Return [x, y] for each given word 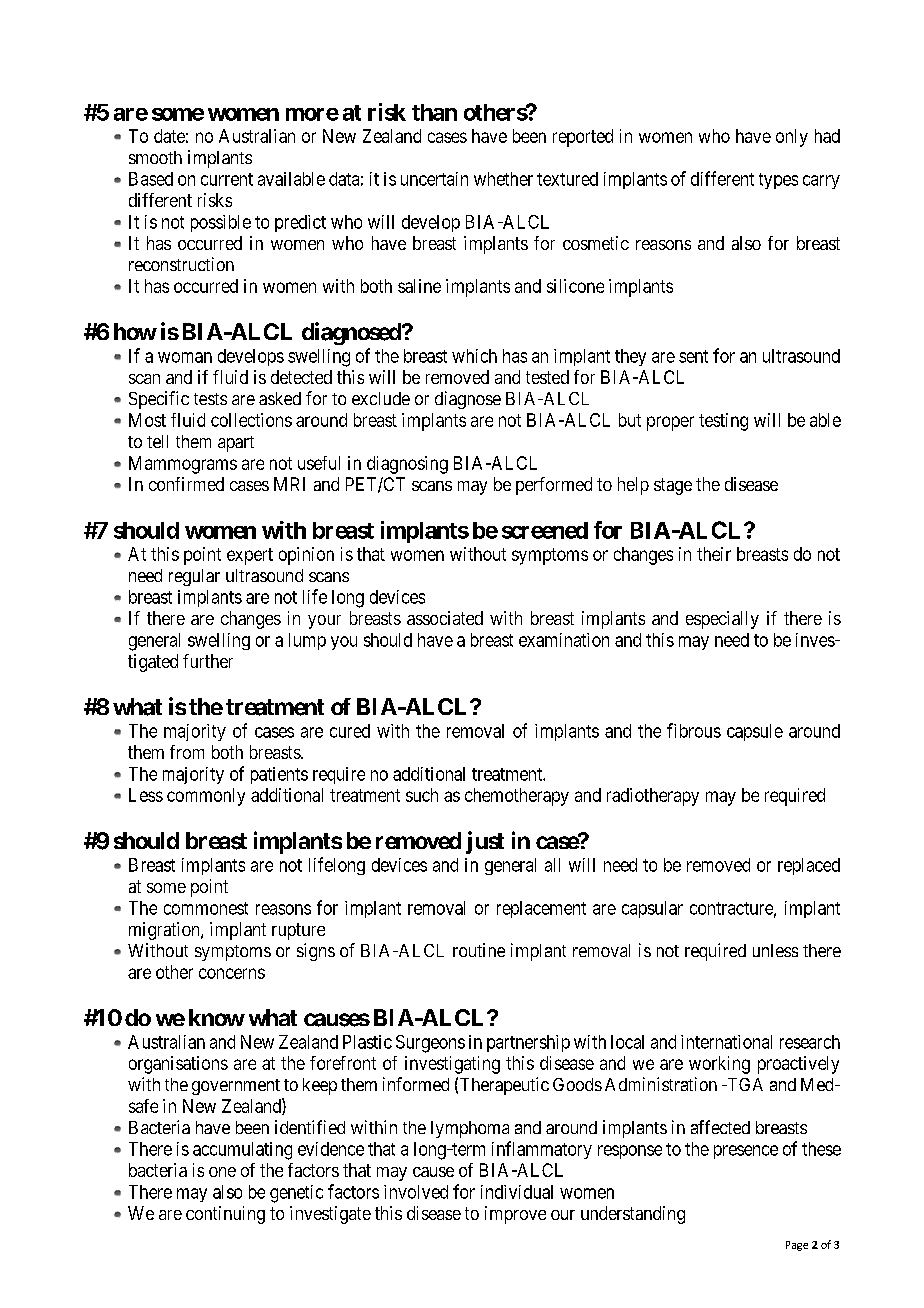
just [485, 842]
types [778, 181]
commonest [206, 908]
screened [545, 530]
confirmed [186, 484]
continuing [225, 1215]
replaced [809, 866]
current [227, 179]
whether [503, 179]
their [714, 554]
